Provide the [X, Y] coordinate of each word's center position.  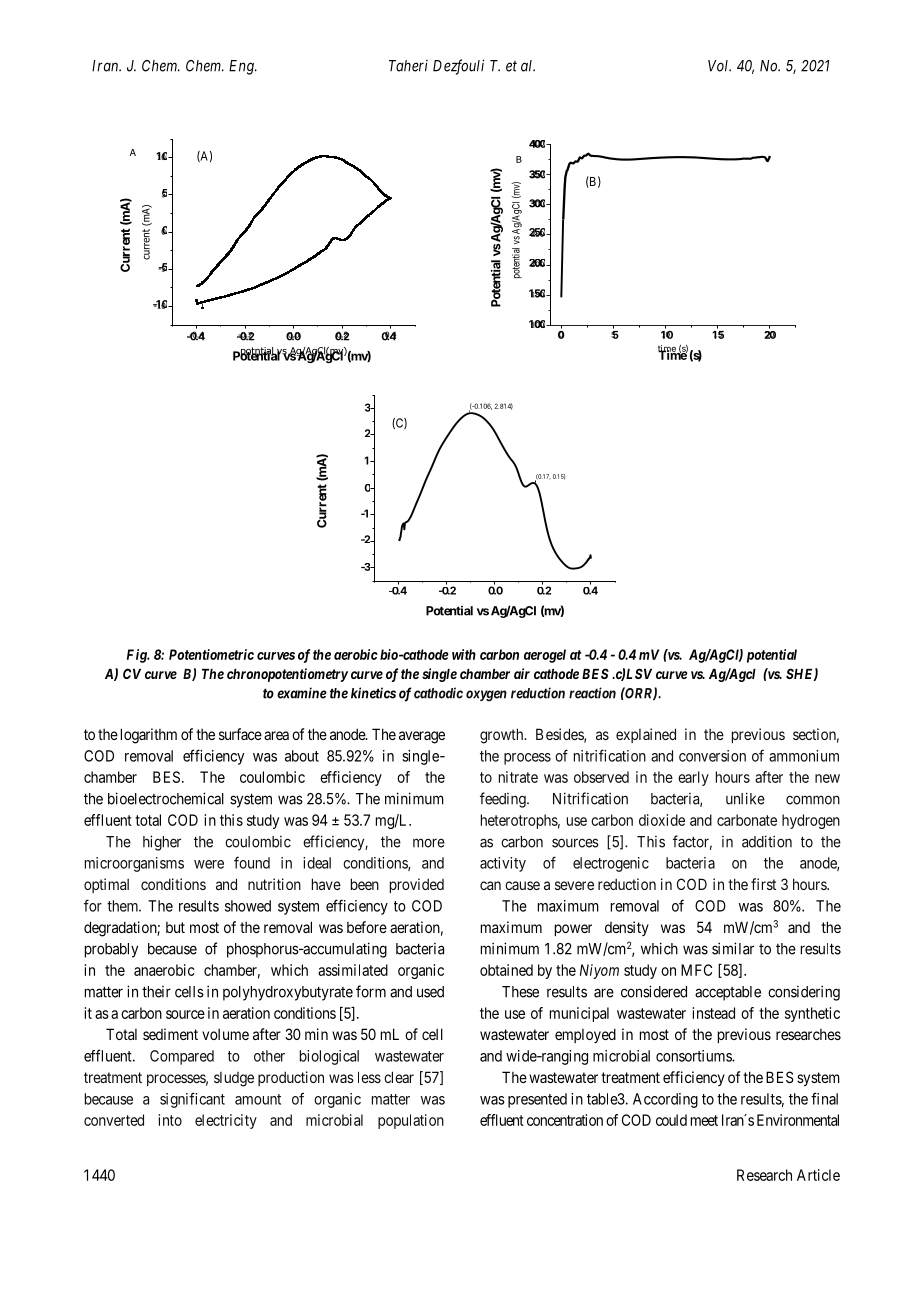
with [464, 654]
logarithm [149, 736]
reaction [592, 693]
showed [248, 906]
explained [646, 735]
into [170, 1120]
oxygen [486, 695]
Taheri [408, 66]
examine [302, 693]
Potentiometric [211, 654]
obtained [506, 970]
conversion [712, 756]
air [522, 673]
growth [503, 736]
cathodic [438, 693]
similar [733, 948]
